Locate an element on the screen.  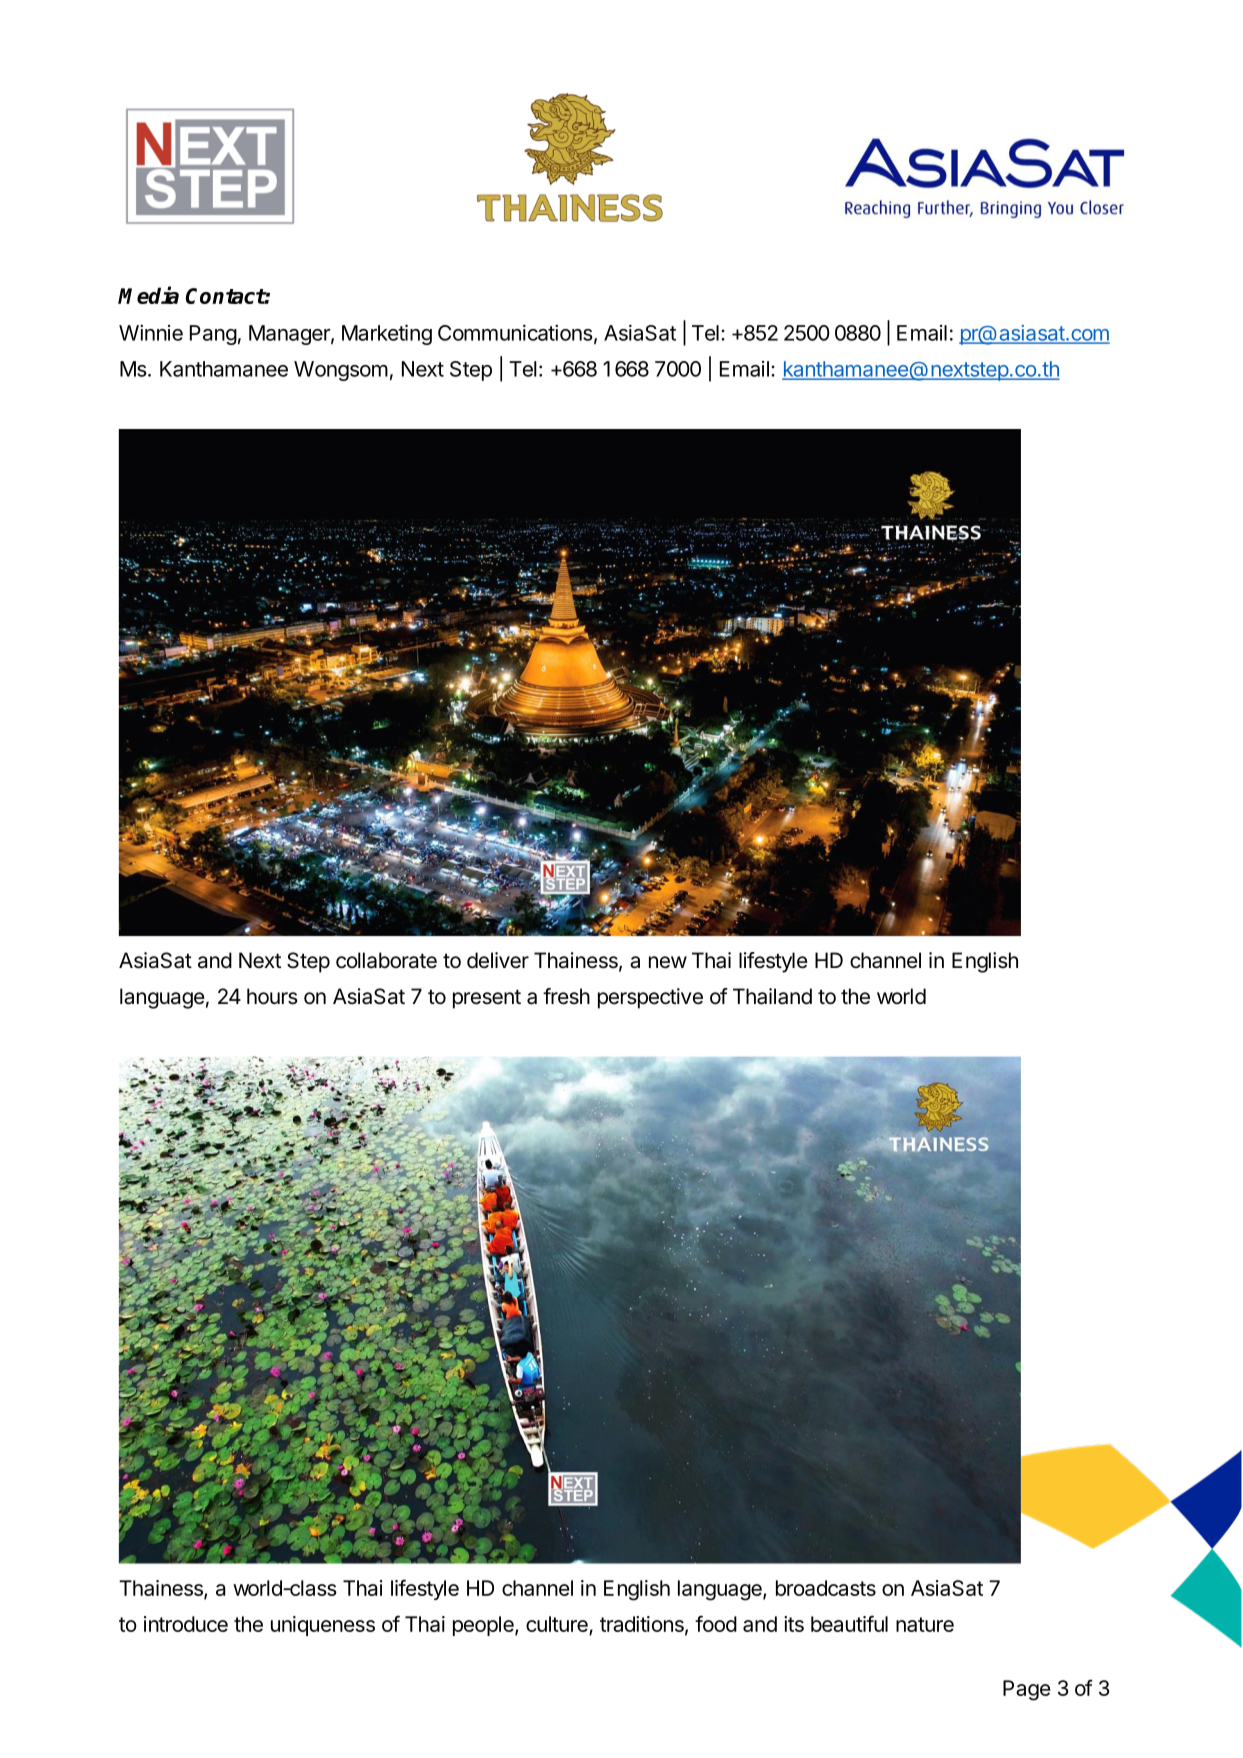
hours is located at coordinates (272, 996).
